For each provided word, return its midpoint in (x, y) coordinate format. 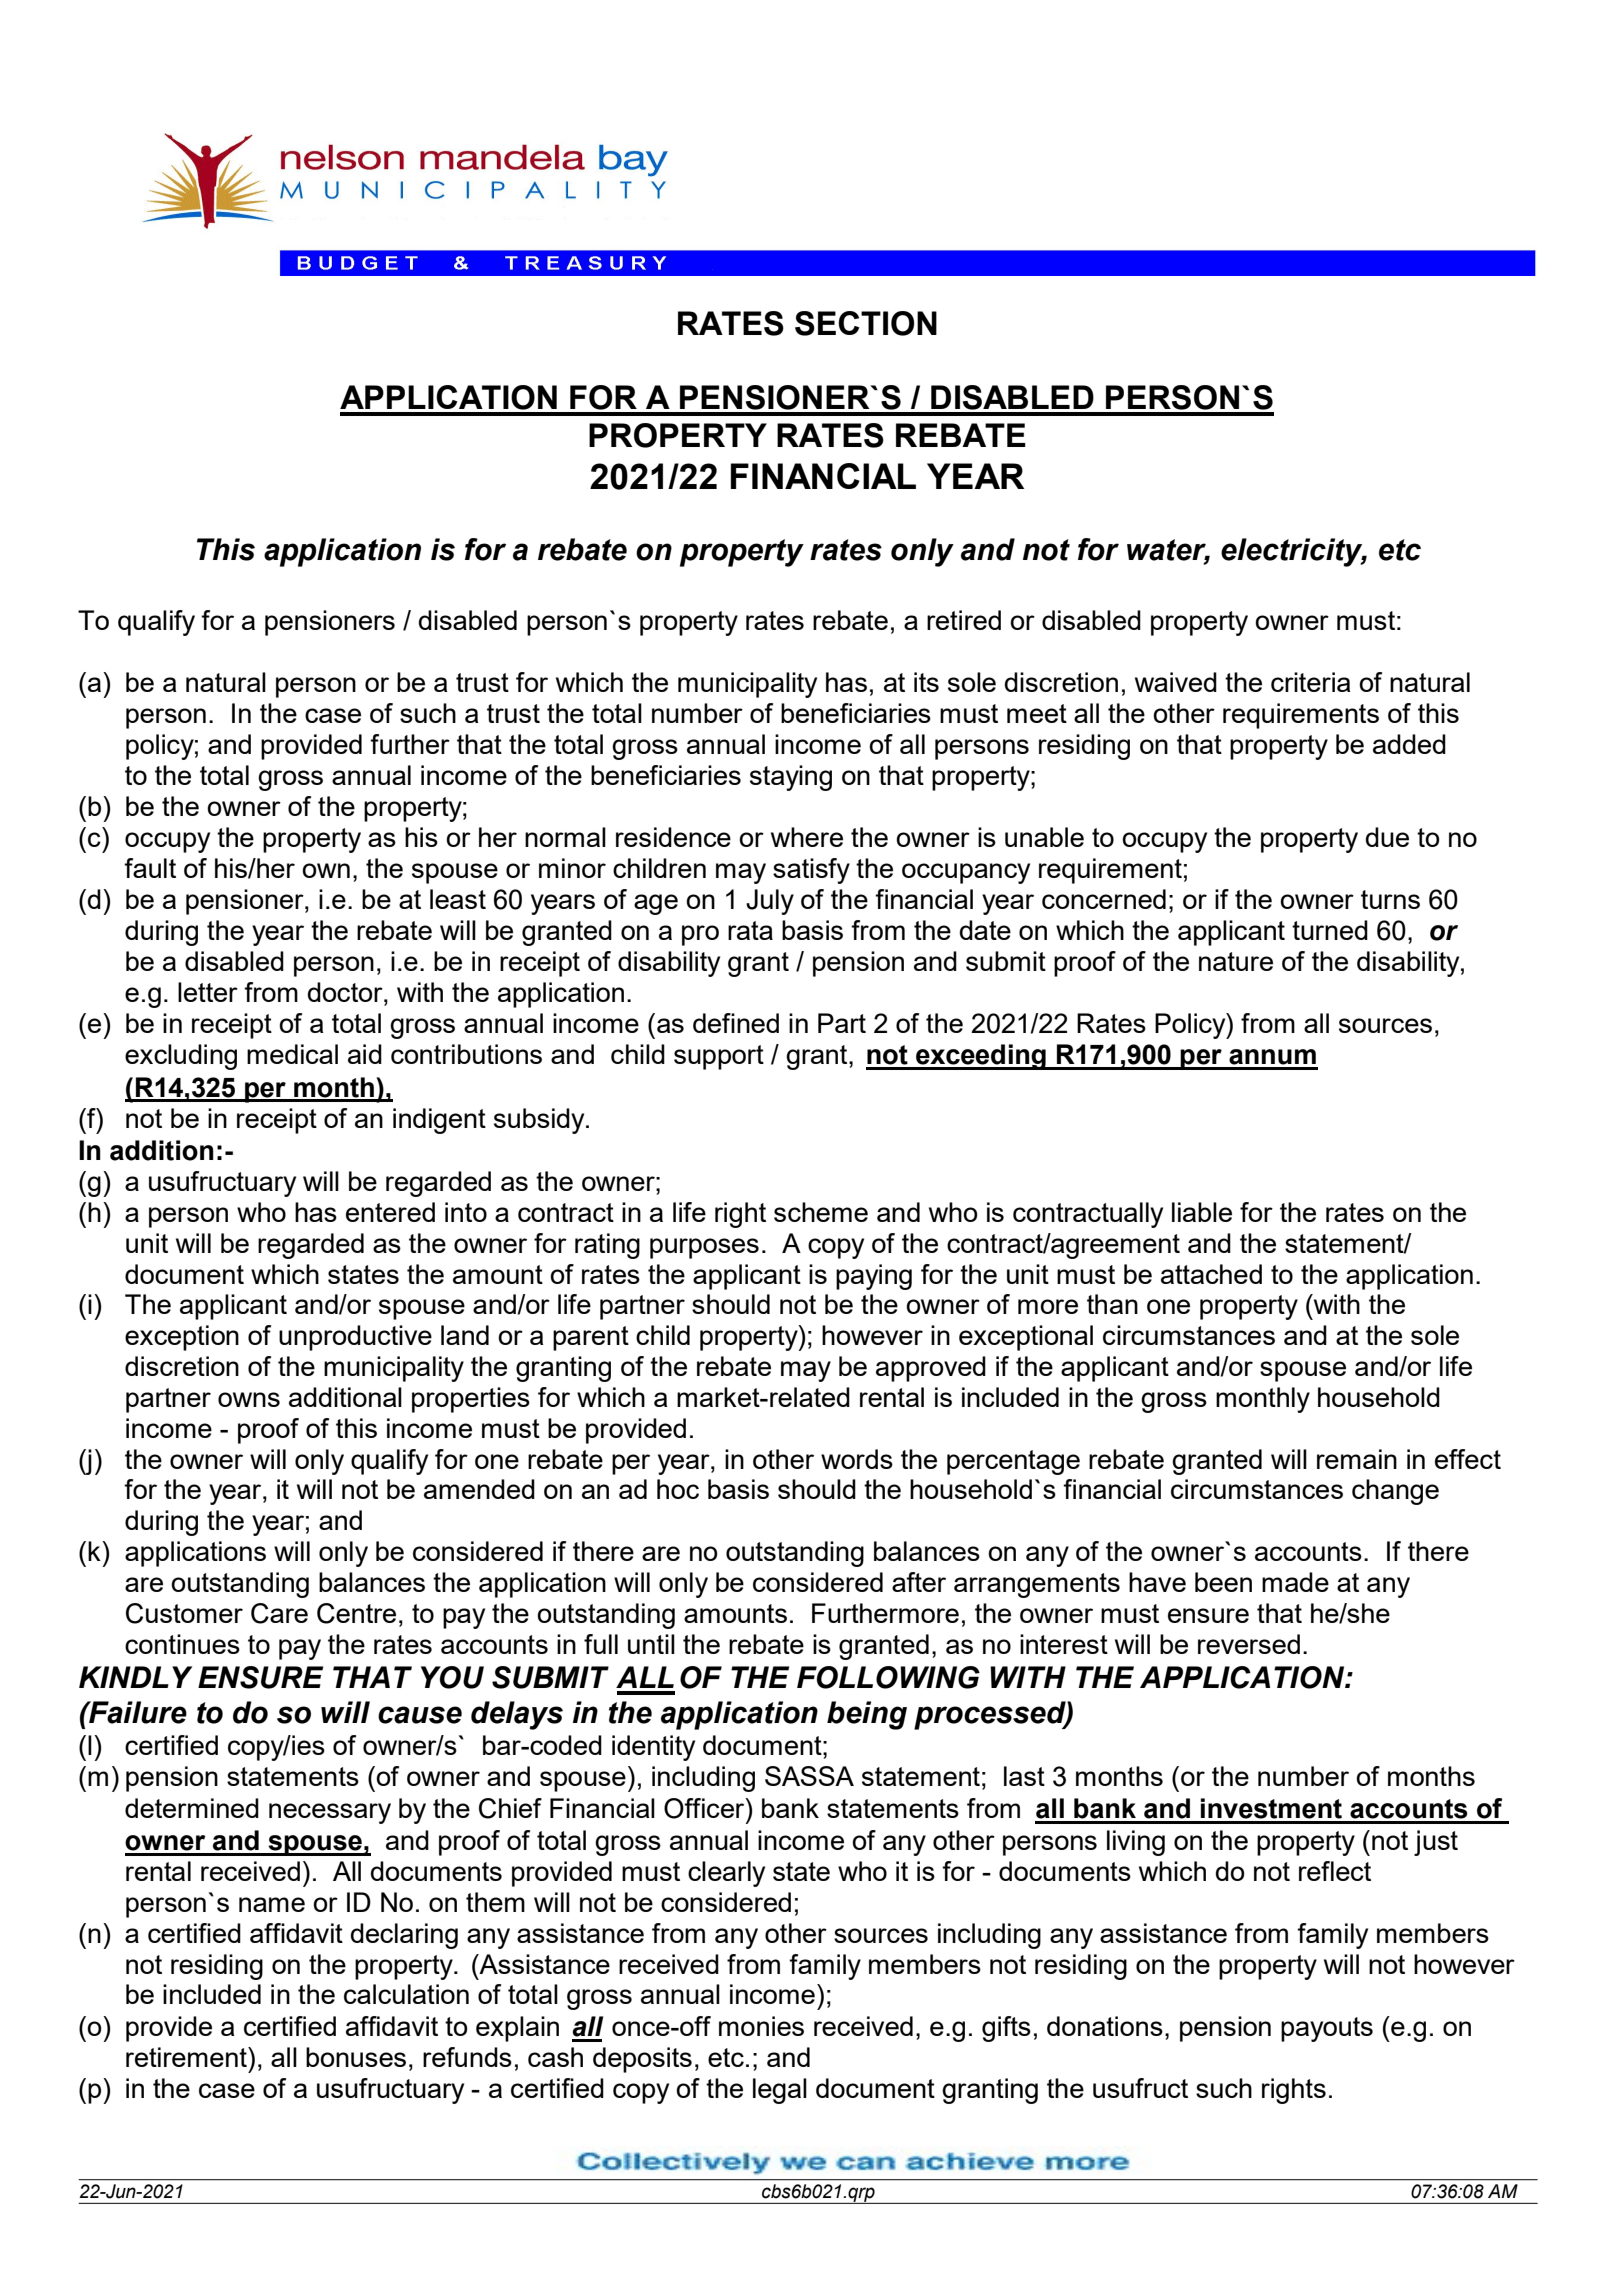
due (1387, 837)
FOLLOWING (888, 1677)
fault (150, 868)
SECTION (866, 323)
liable (1202, 1212)
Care (279, 1613)
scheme (821, 1212)
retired (964, 620)
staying (791, 778)
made (1295, 1582)
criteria (1310, 682)
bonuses (356, 2057)
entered (390, 1212)
